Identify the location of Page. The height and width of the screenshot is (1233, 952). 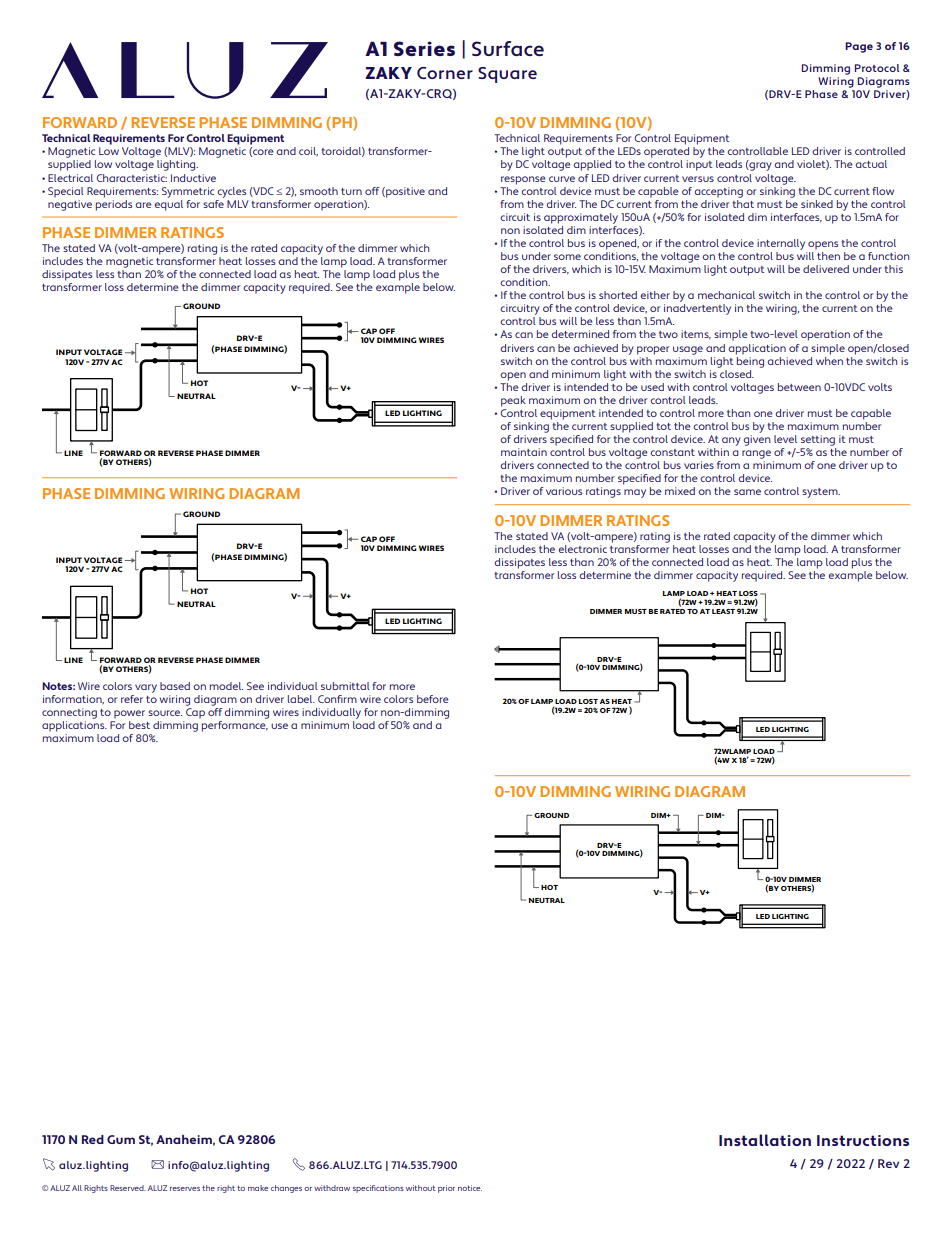
(859, 47).
